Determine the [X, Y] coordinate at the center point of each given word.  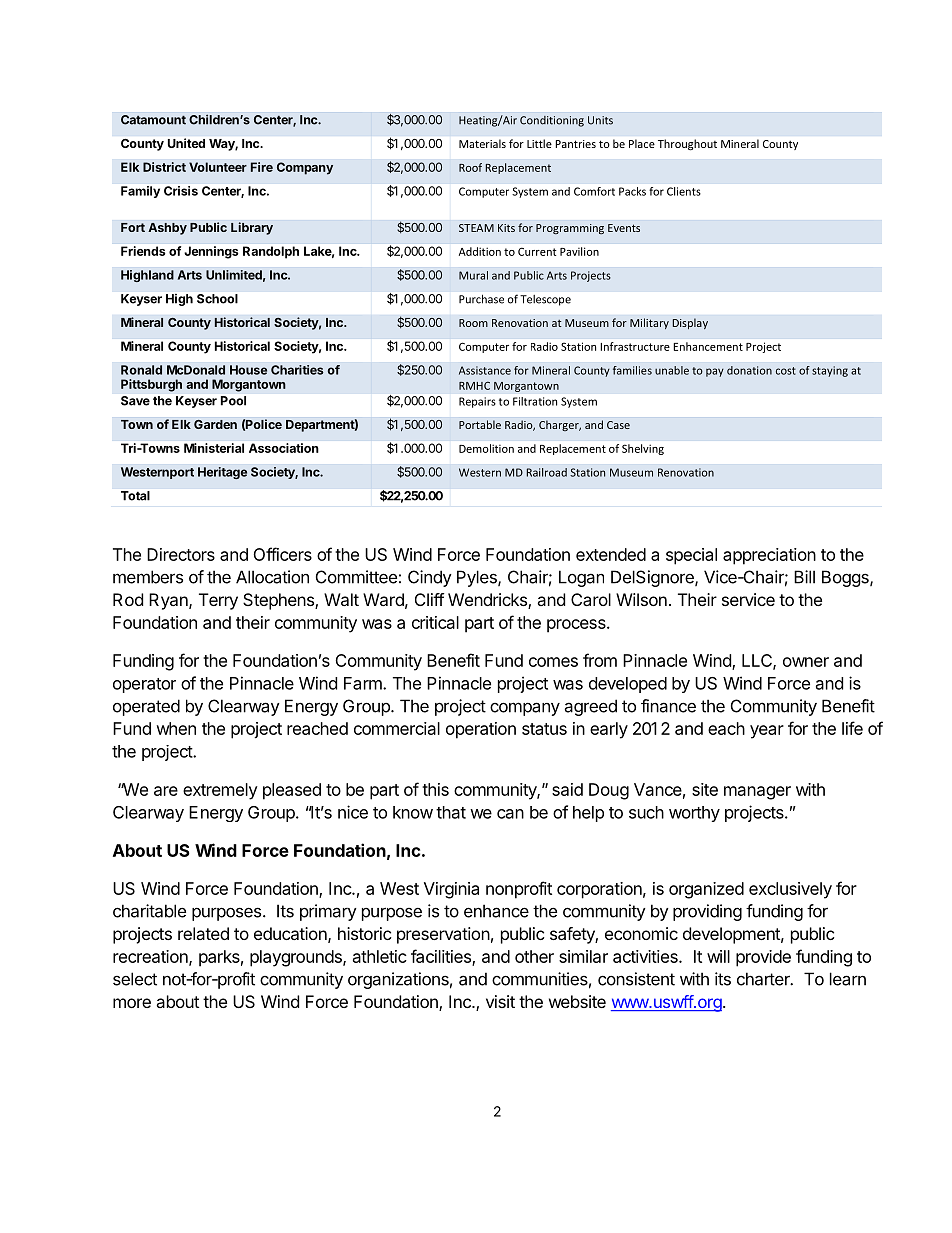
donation [749, 370]
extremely [220, 791]
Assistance [485, 370]
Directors [181, 554]
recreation [151, 957]
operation [481, 730]
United [186, 143]
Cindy [430, 578]
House [248, 370]
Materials [482, 143]
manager [757, 793]
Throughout [687, 144]
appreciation [769, 556]
